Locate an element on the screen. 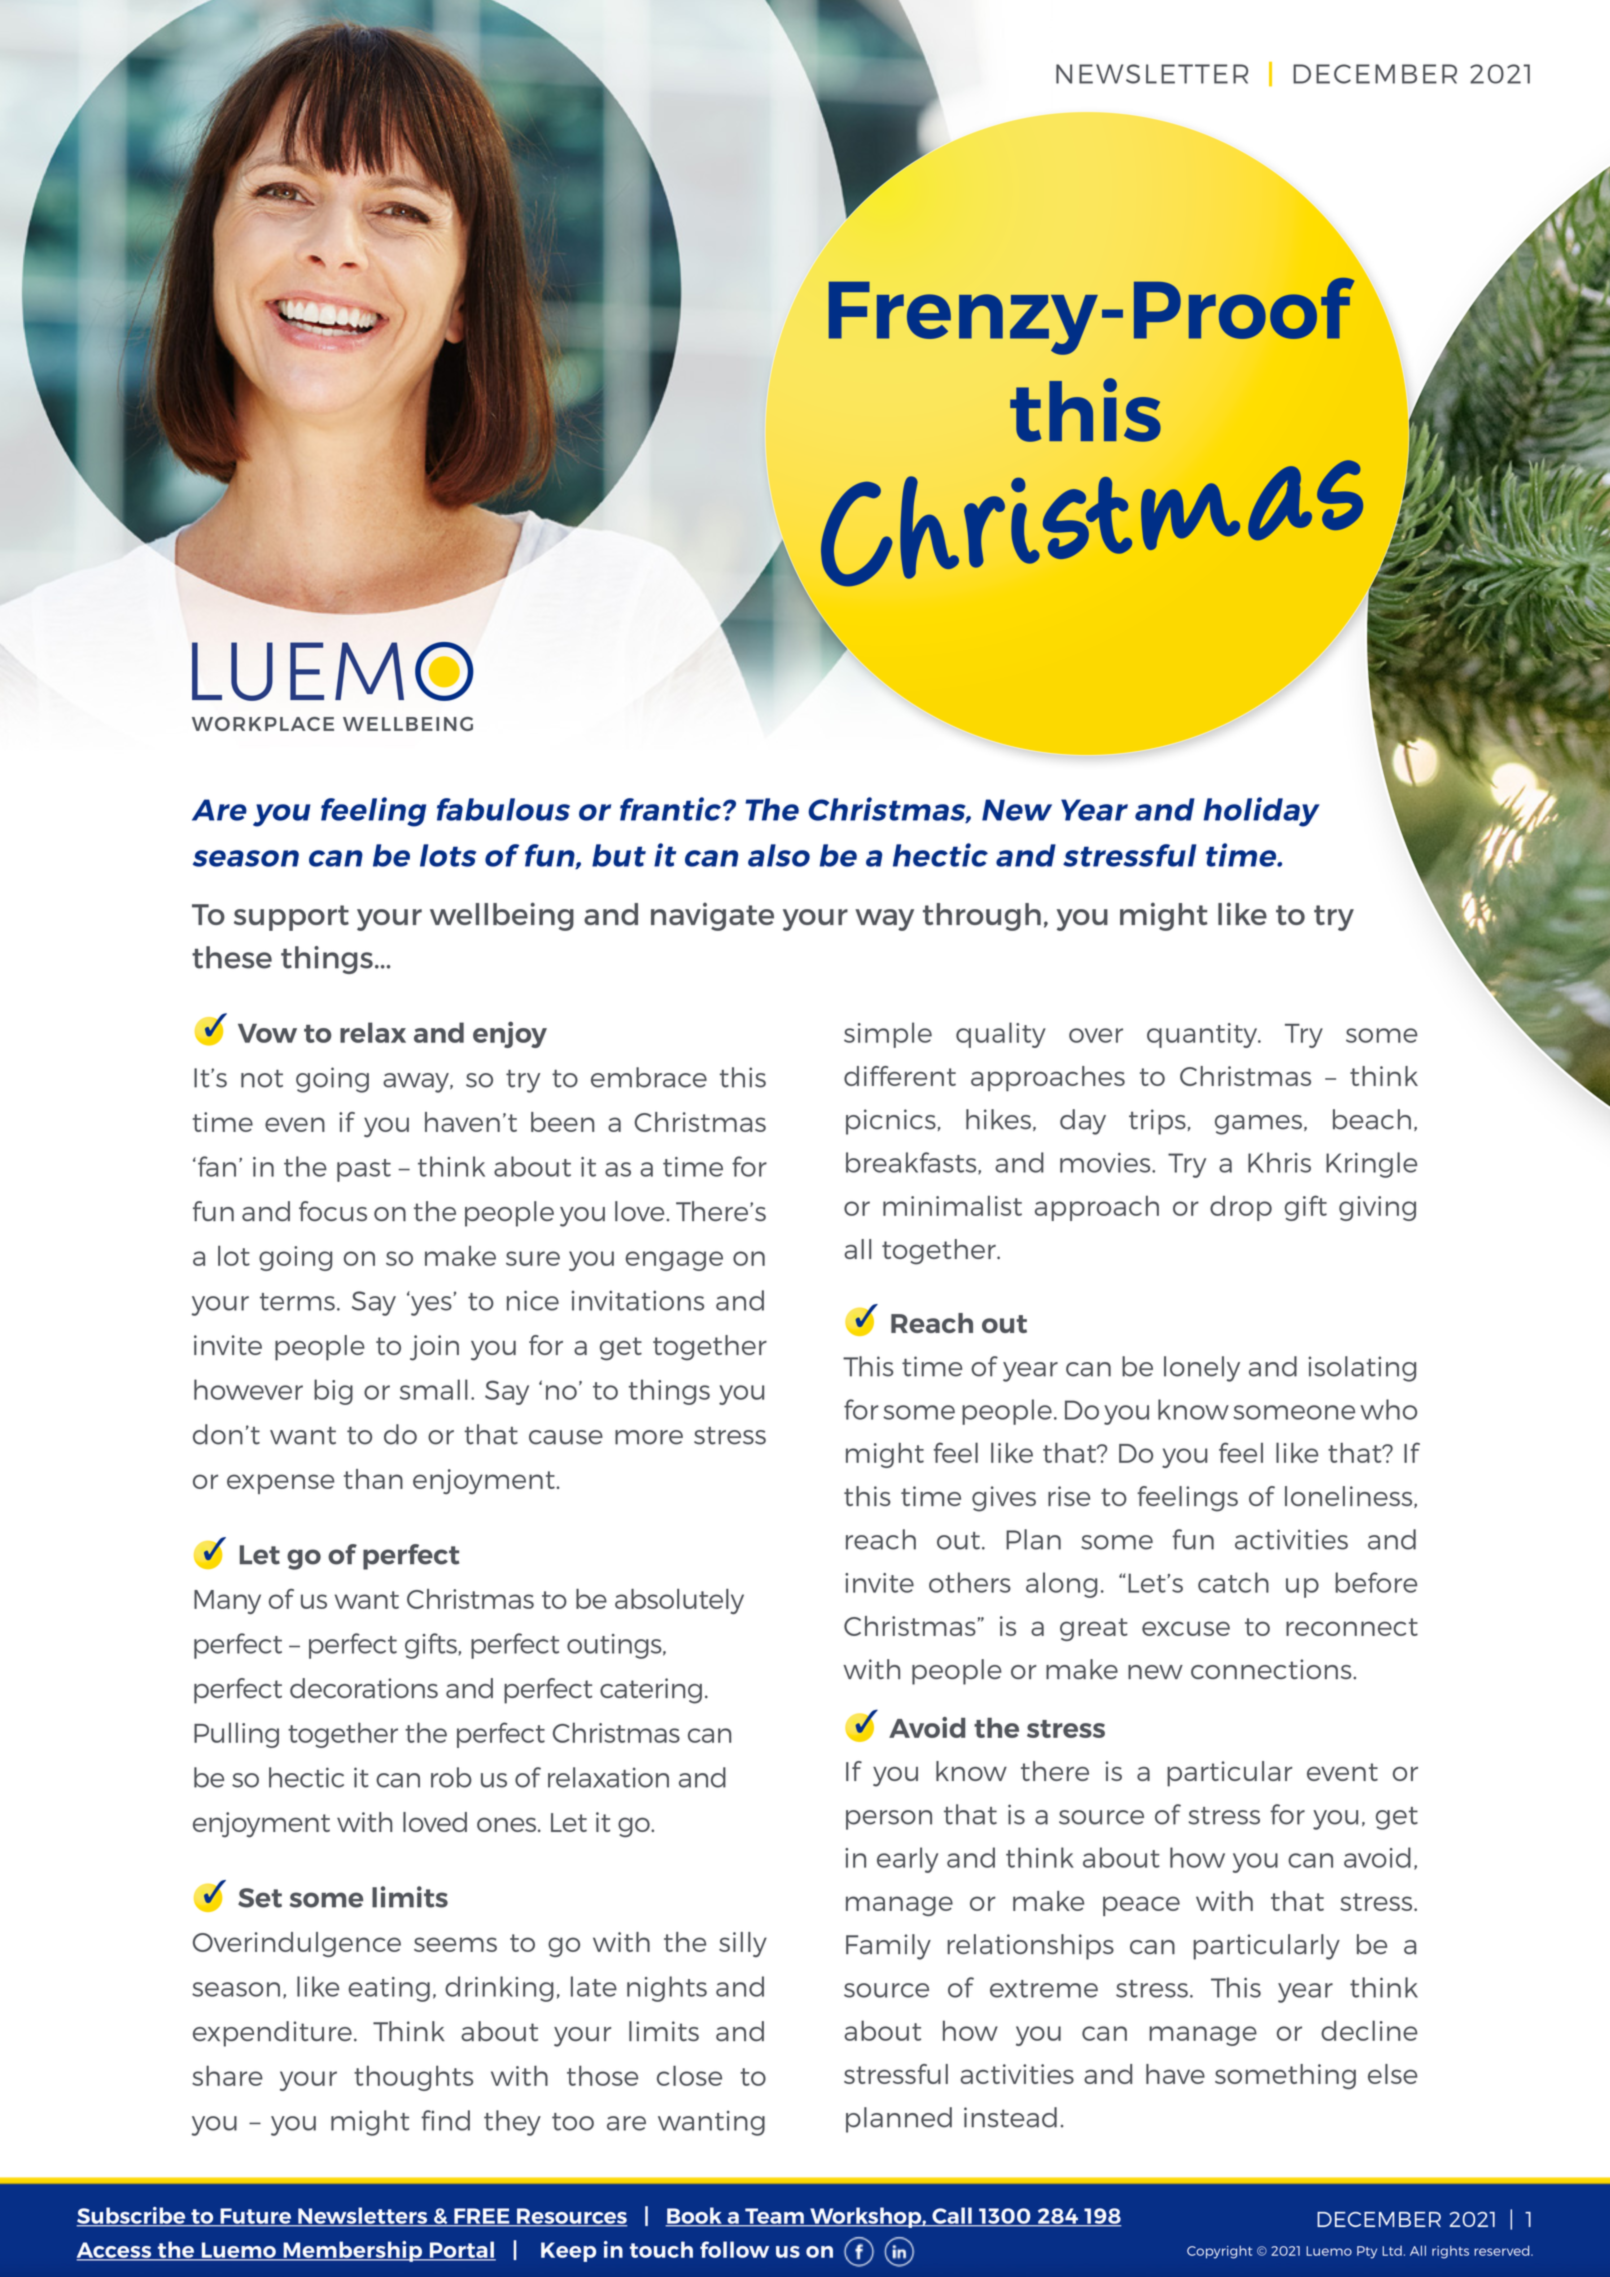  isolating is located at coordinates (1362, 1369).
